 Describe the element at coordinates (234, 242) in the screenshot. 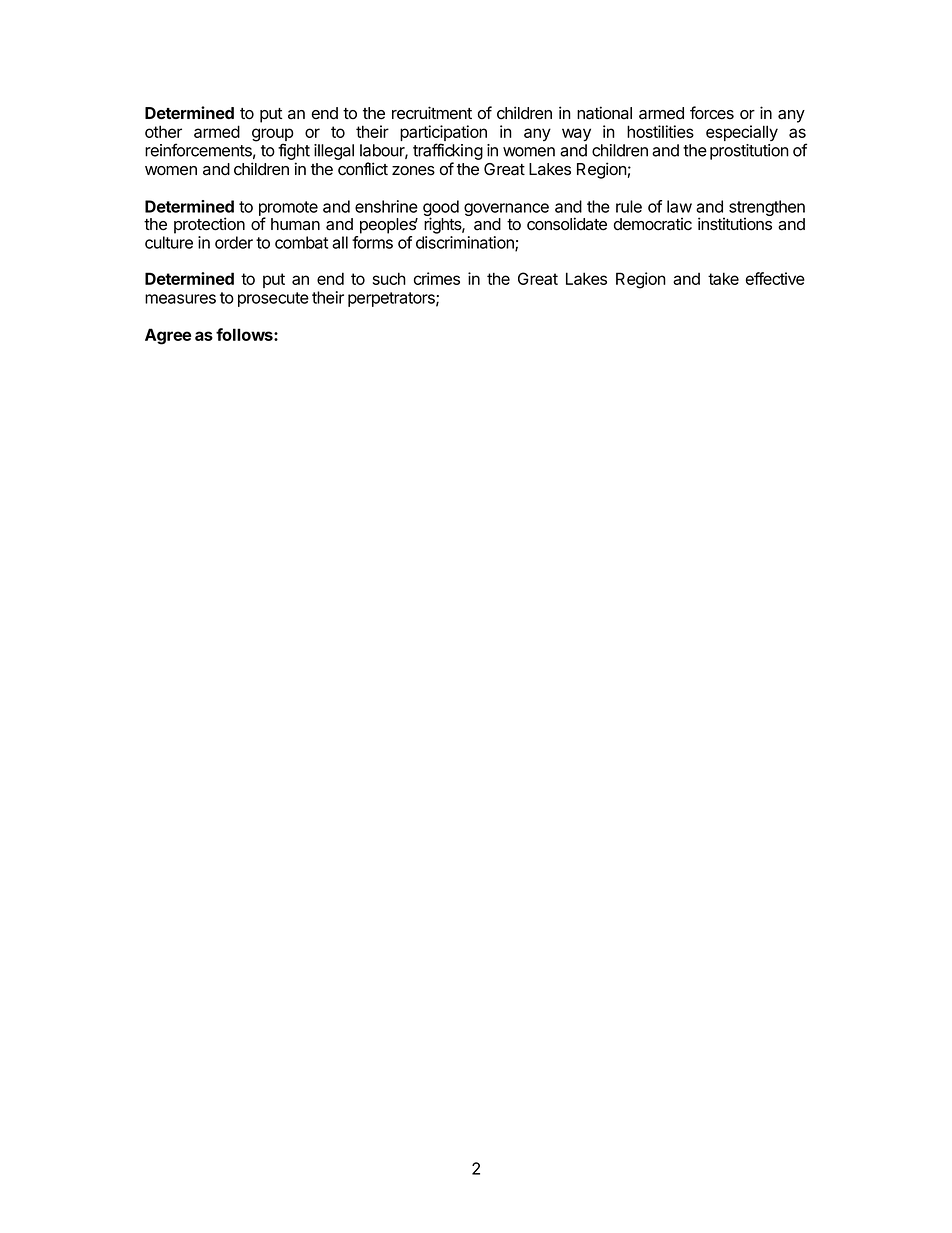

I see `order` at that location.
